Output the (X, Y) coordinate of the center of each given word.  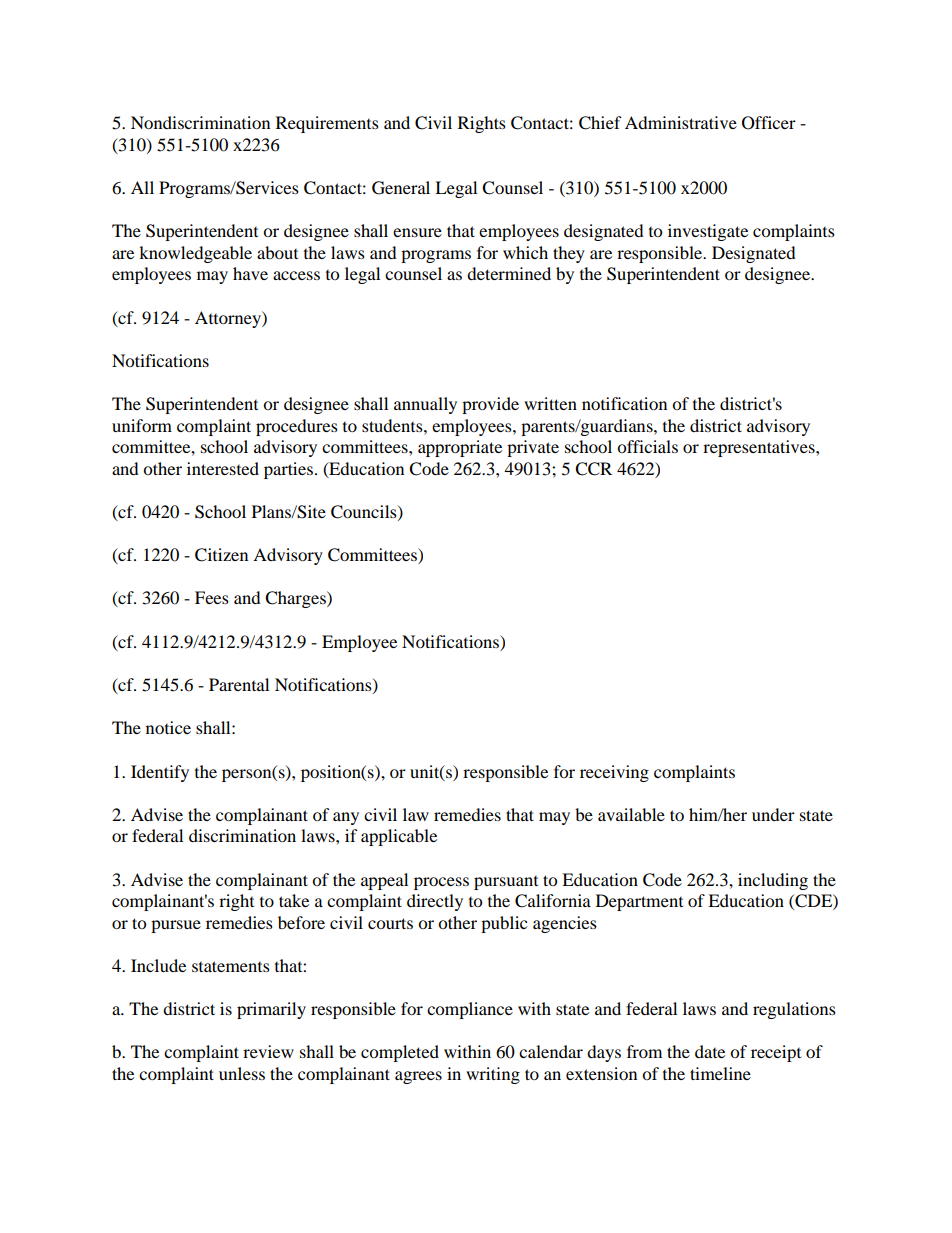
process (441, 883)
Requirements (327, 124)
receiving (614, 773)
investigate (708, 232)
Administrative (681, 122)
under (773, 814)
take (294, 900)
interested (223, 468)
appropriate (460, 448)
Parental (239, 684)
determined (509, 273)
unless (242, 1073)
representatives (760, 448)
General (401, 188)
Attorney (229, 319)
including (773, 881)
